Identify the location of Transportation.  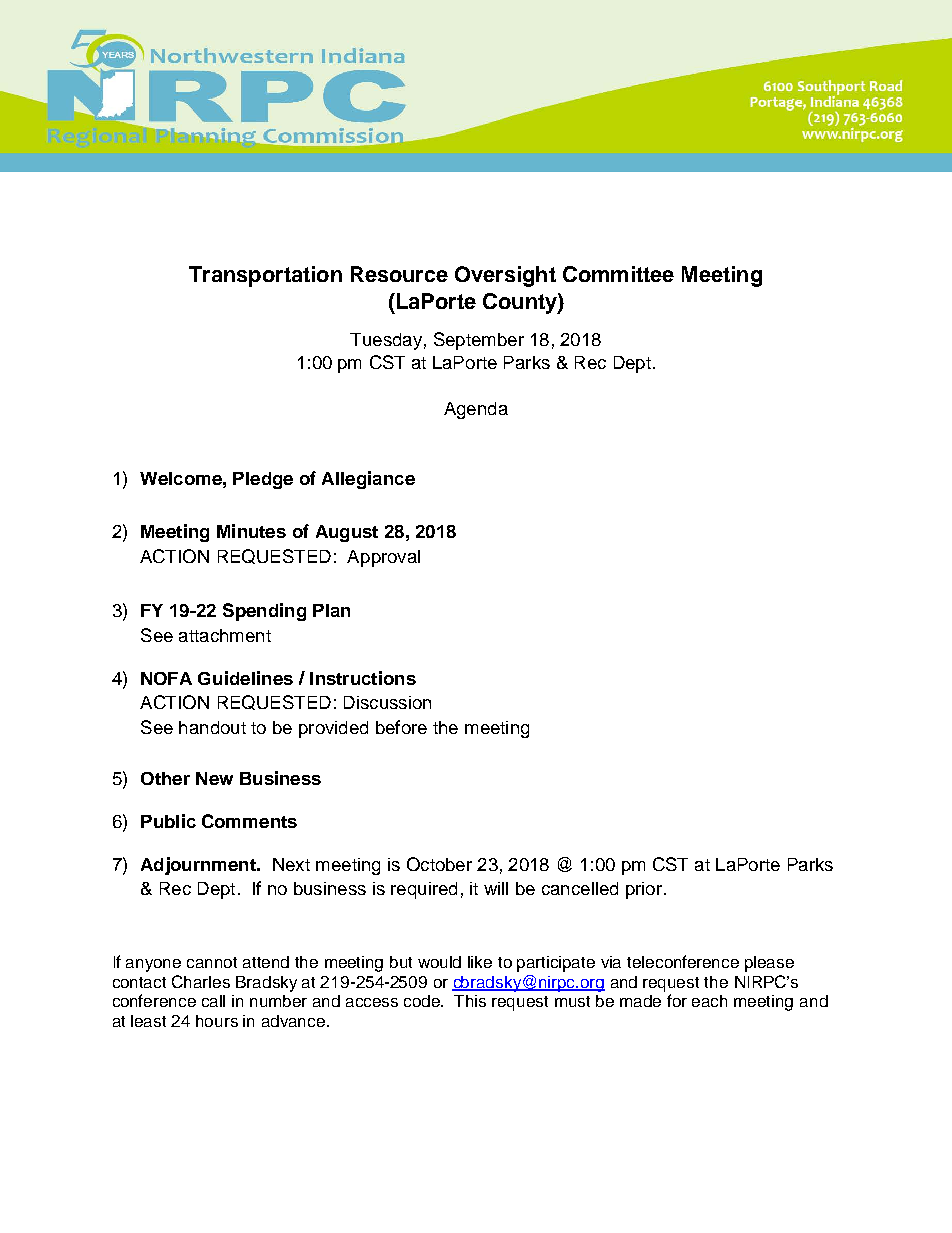
(265, 276).
